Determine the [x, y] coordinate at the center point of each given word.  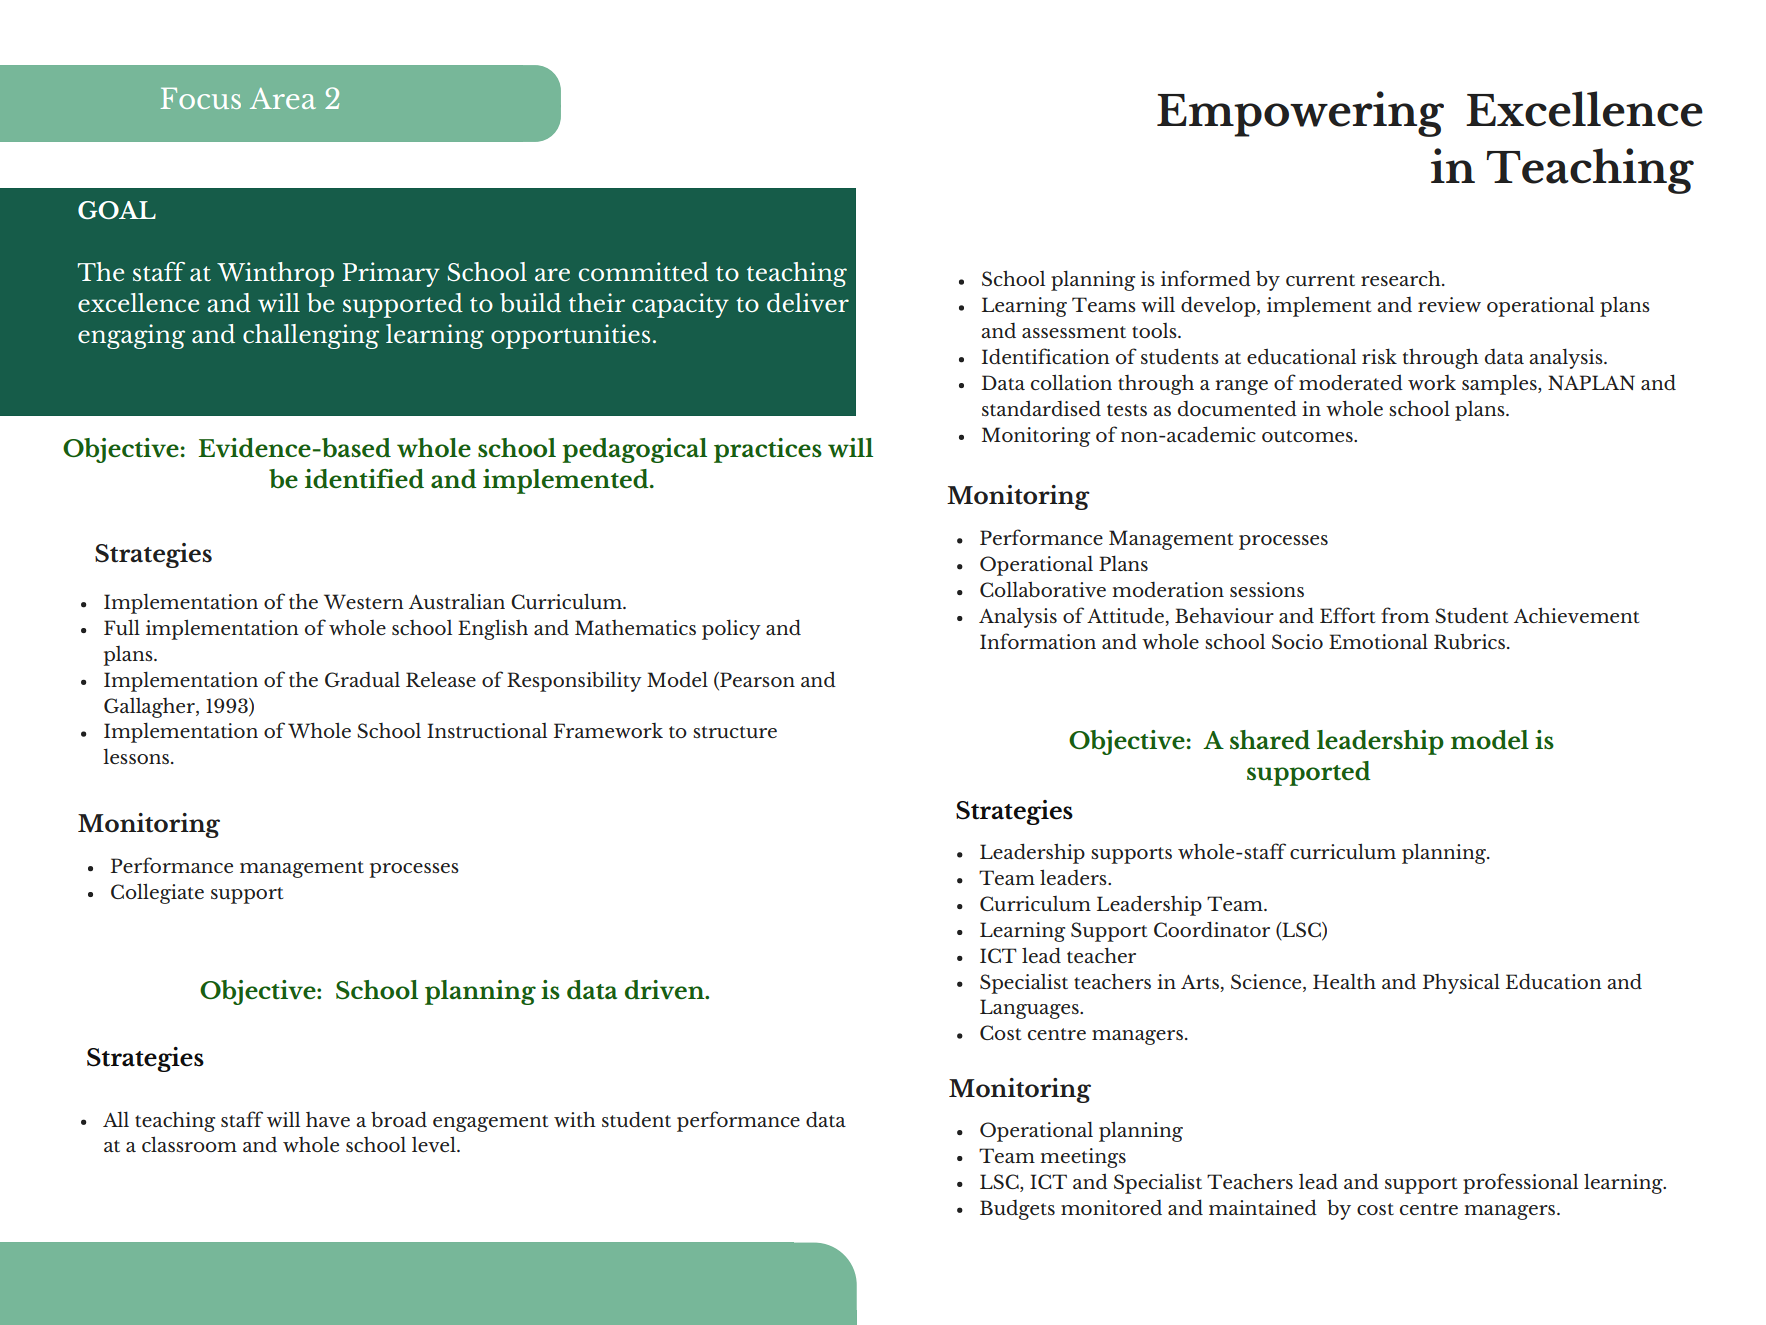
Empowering [1300, 114]
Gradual [362, 679]
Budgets [1017, 1210]
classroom [189, 1144]
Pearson [756, 679]
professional [1520, 1183]
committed [644, 271]
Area [283, 98]
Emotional [1378, 641]
